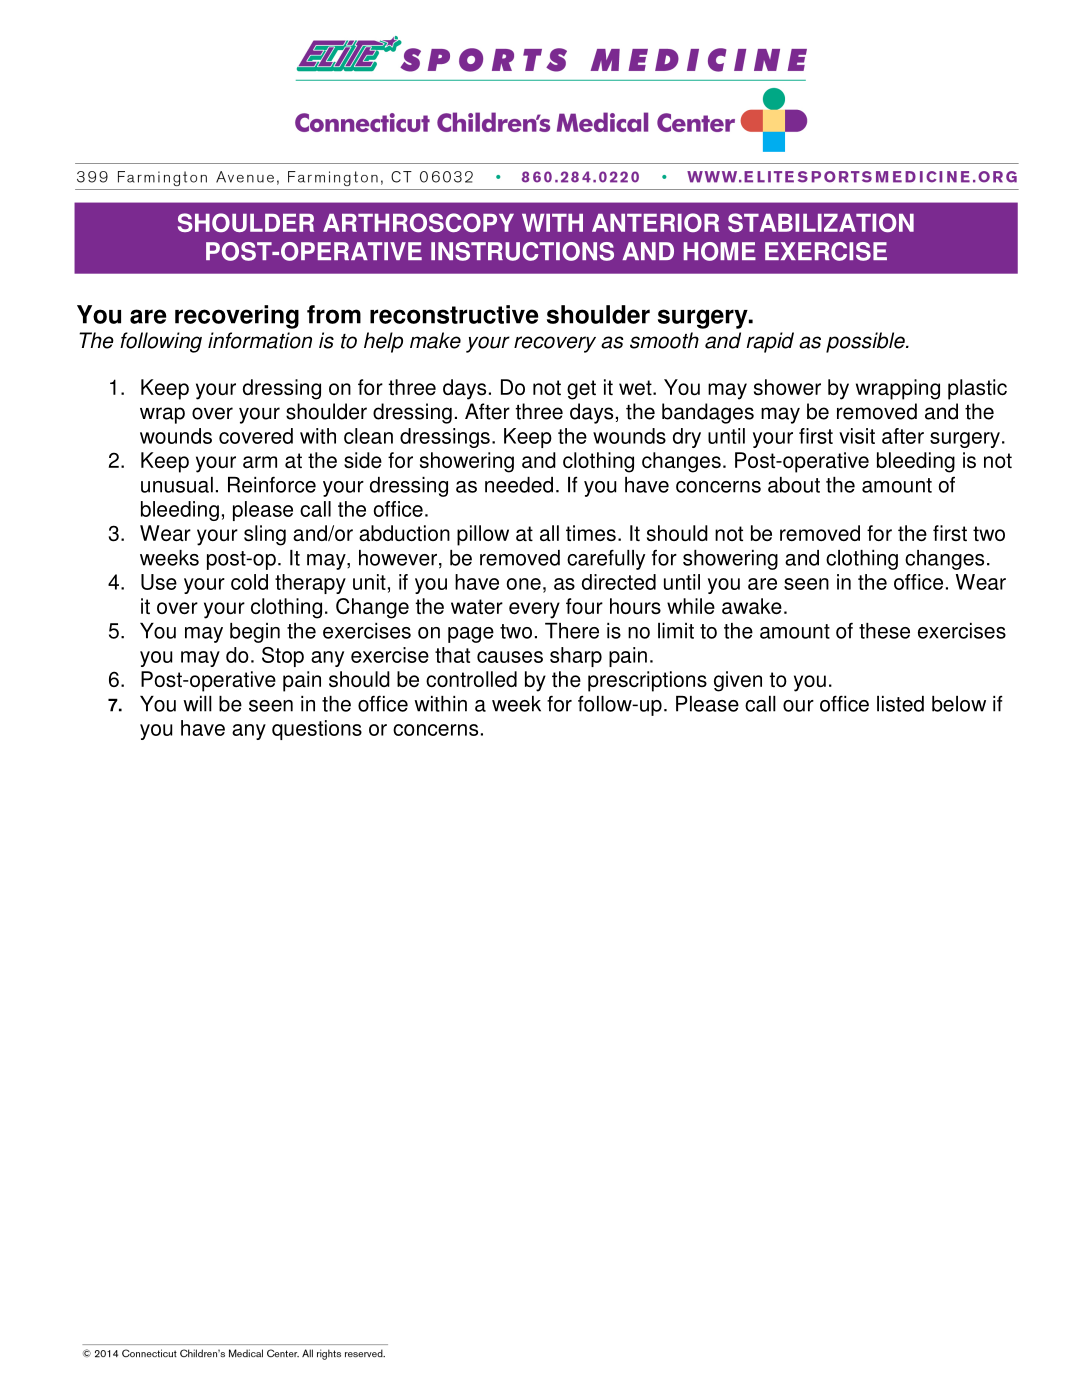 The height and width of the screenshot is (1397, 1080). Describe the element at coordinates (317, 730) in the screenshot. I see `questions` at that location.
